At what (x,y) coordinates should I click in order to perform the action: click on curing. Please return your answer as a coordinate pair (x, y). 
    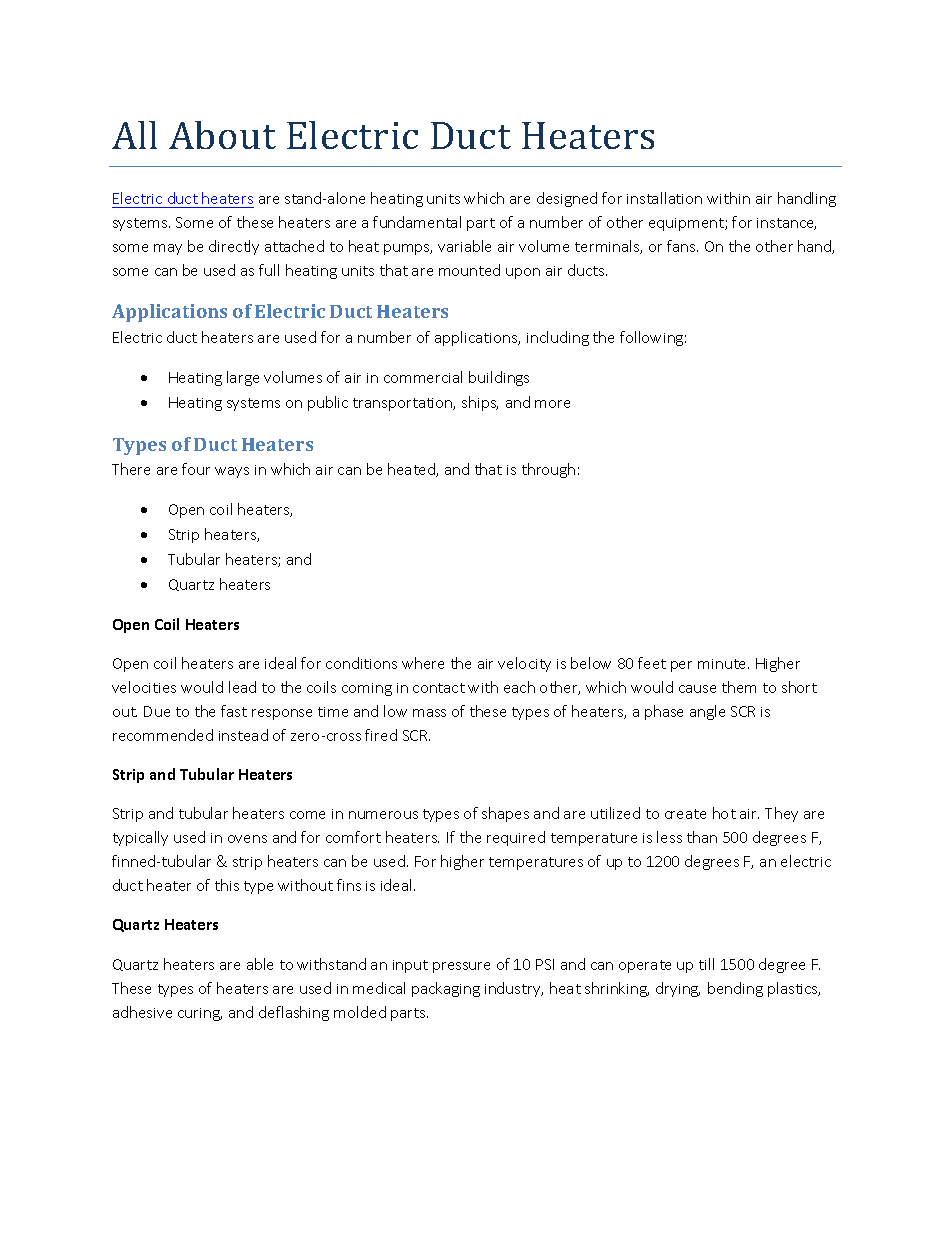
    Looking at the image, I should click on (200, 1014).
